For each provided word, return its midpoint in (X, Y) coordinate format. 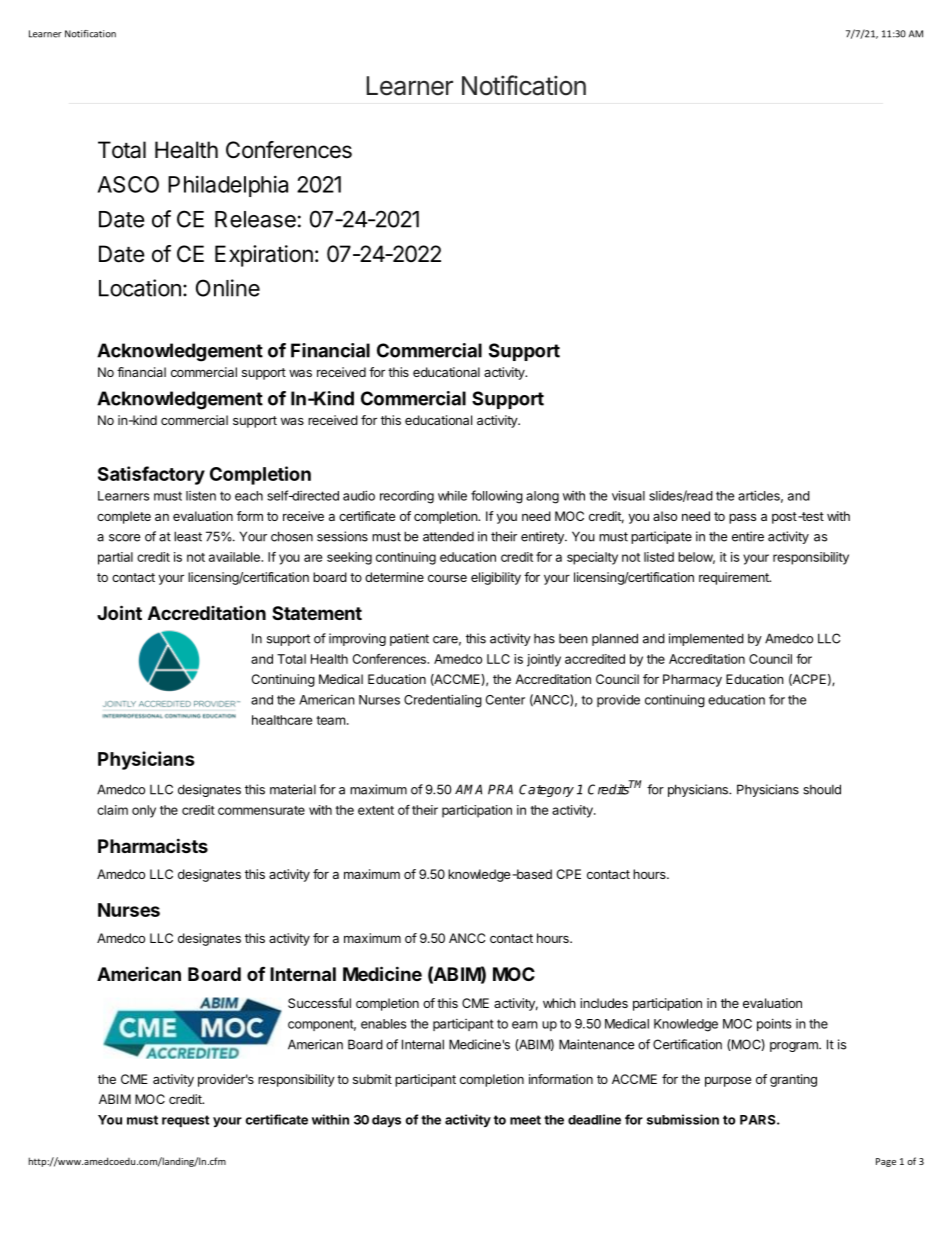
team (330, 720)
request (185, 1121)
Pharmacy (692, 680)
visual (628, 495)
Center (505, 700)
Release (255, 219)
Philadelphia (228, 186)
